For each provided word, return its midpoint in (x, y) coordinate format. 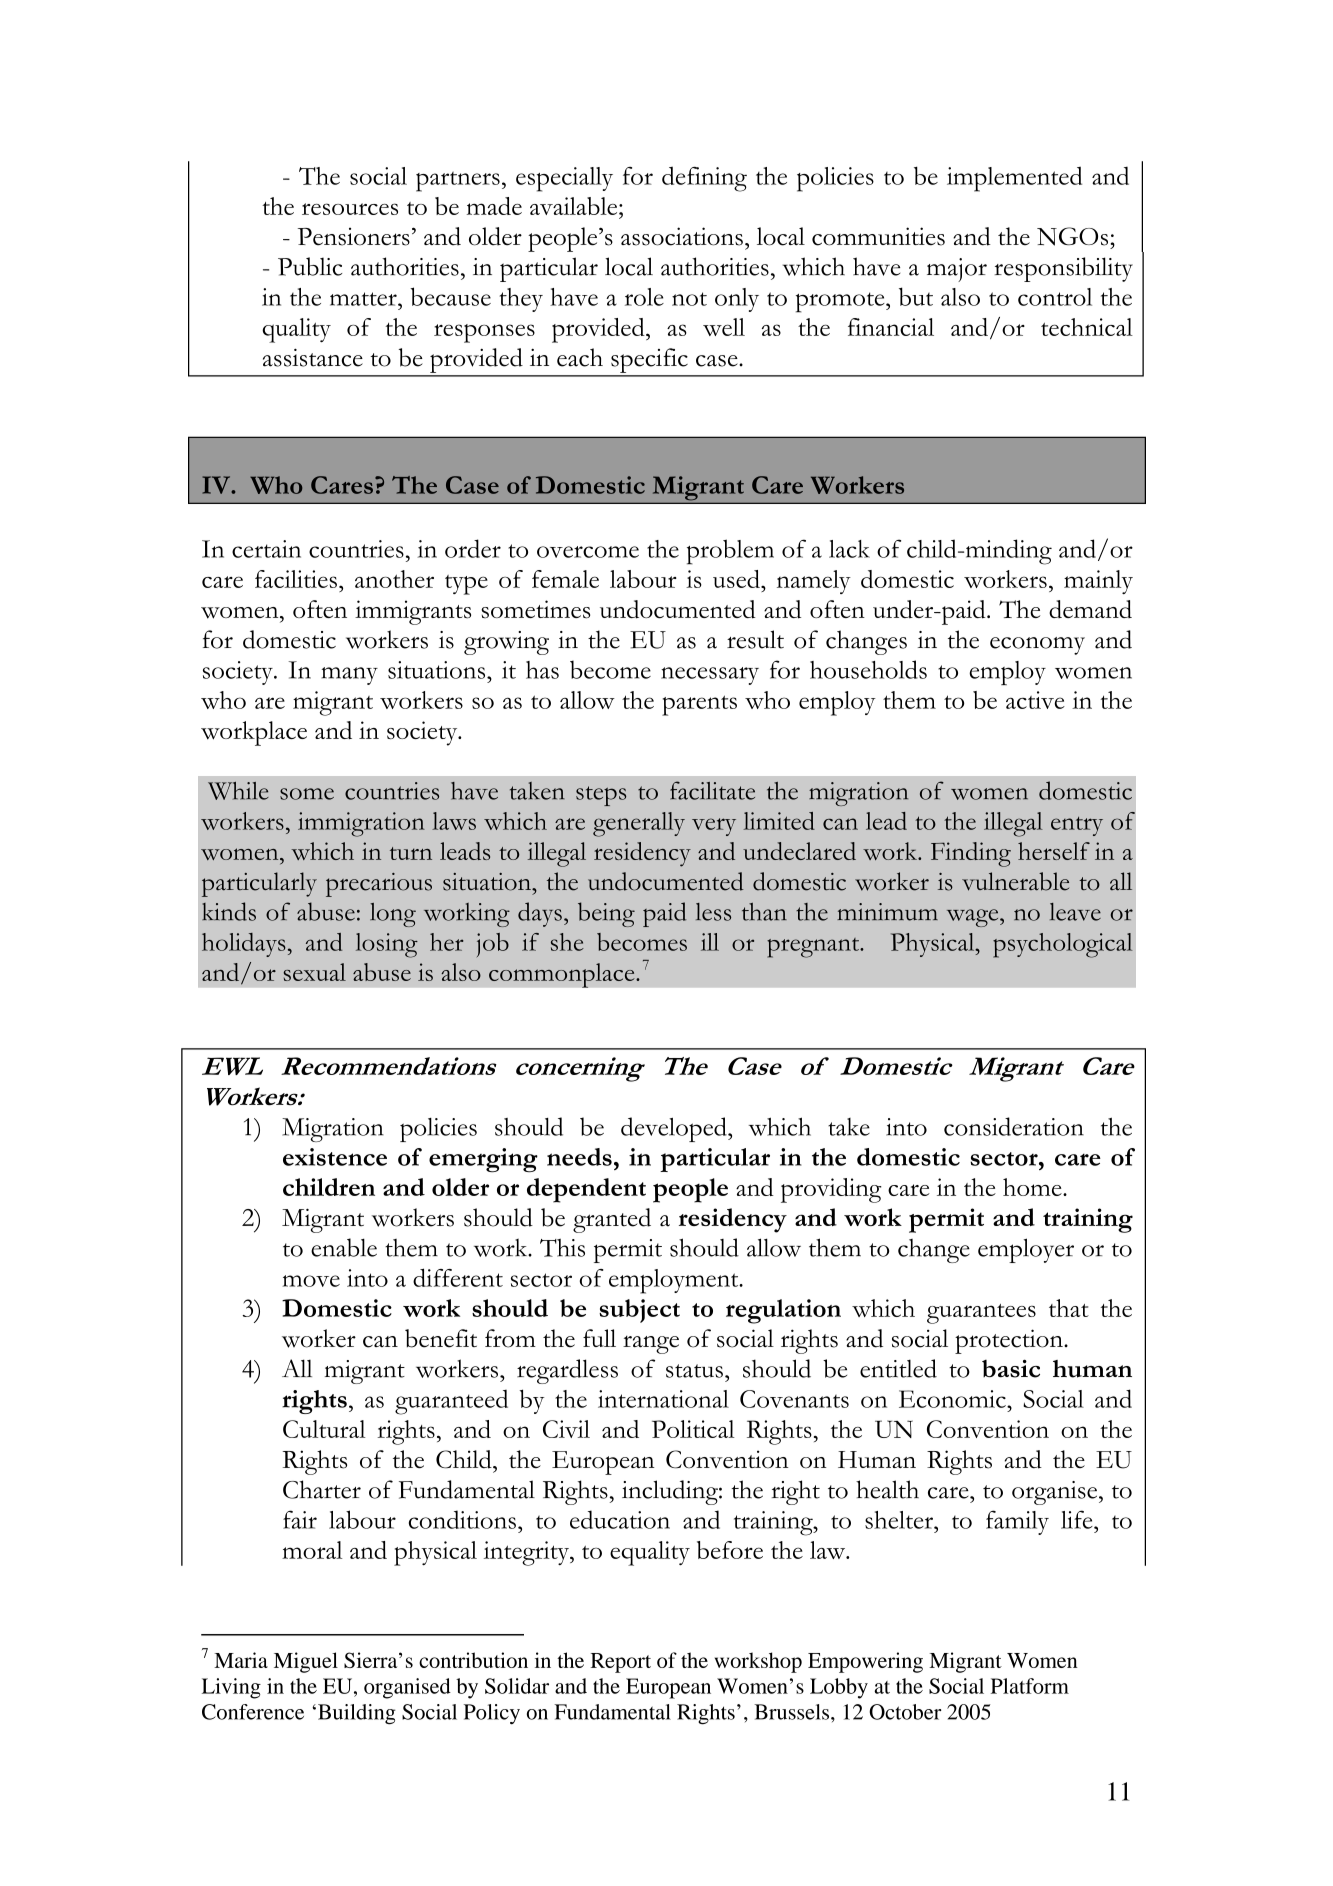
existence (335, 1157)
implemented (1014, 179)
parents (699, 705)
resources (350, 209)
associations (682, 236)
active (1035, 700)
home (1033, 1187)
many (350, 676)
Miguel (306, 1662)
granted (612, 1220)
